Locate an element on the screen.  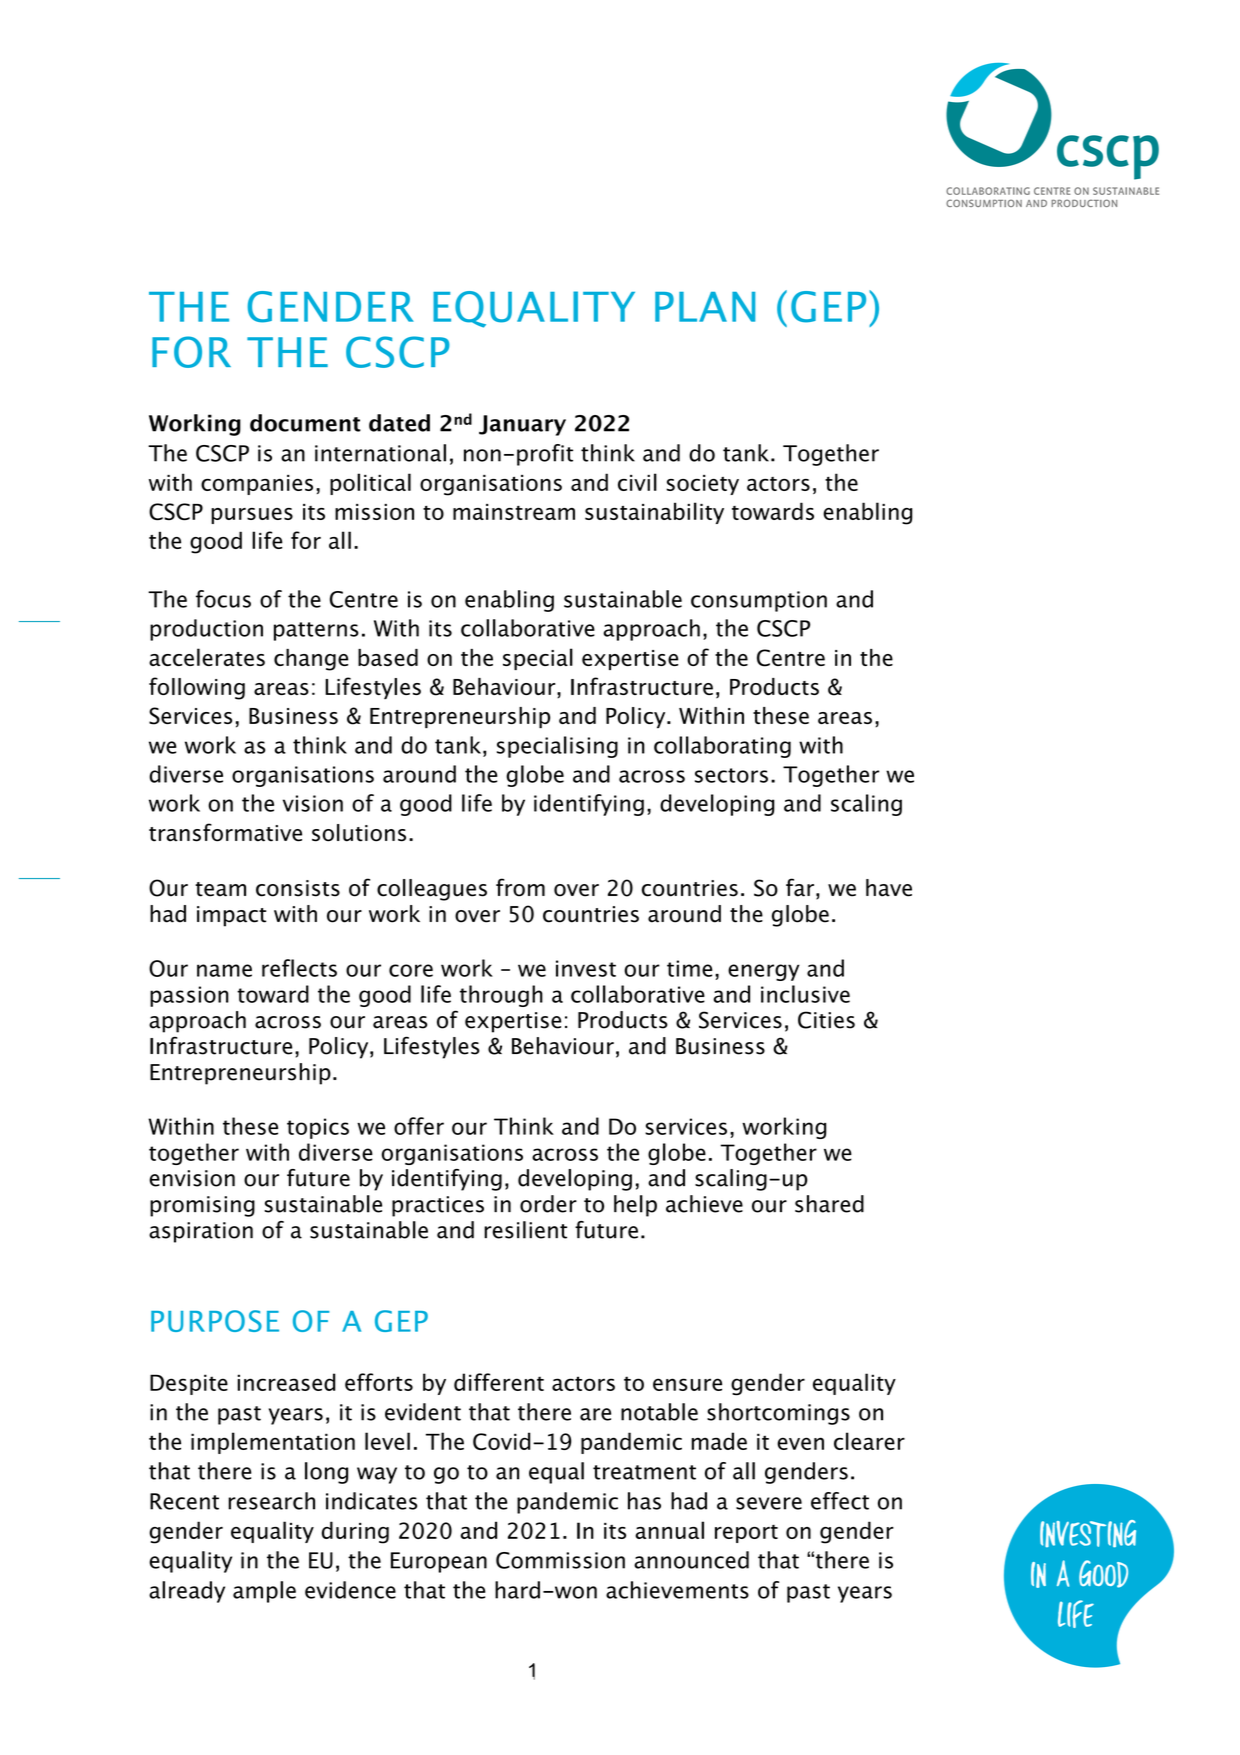
document is located at coordinates (305, 423).
